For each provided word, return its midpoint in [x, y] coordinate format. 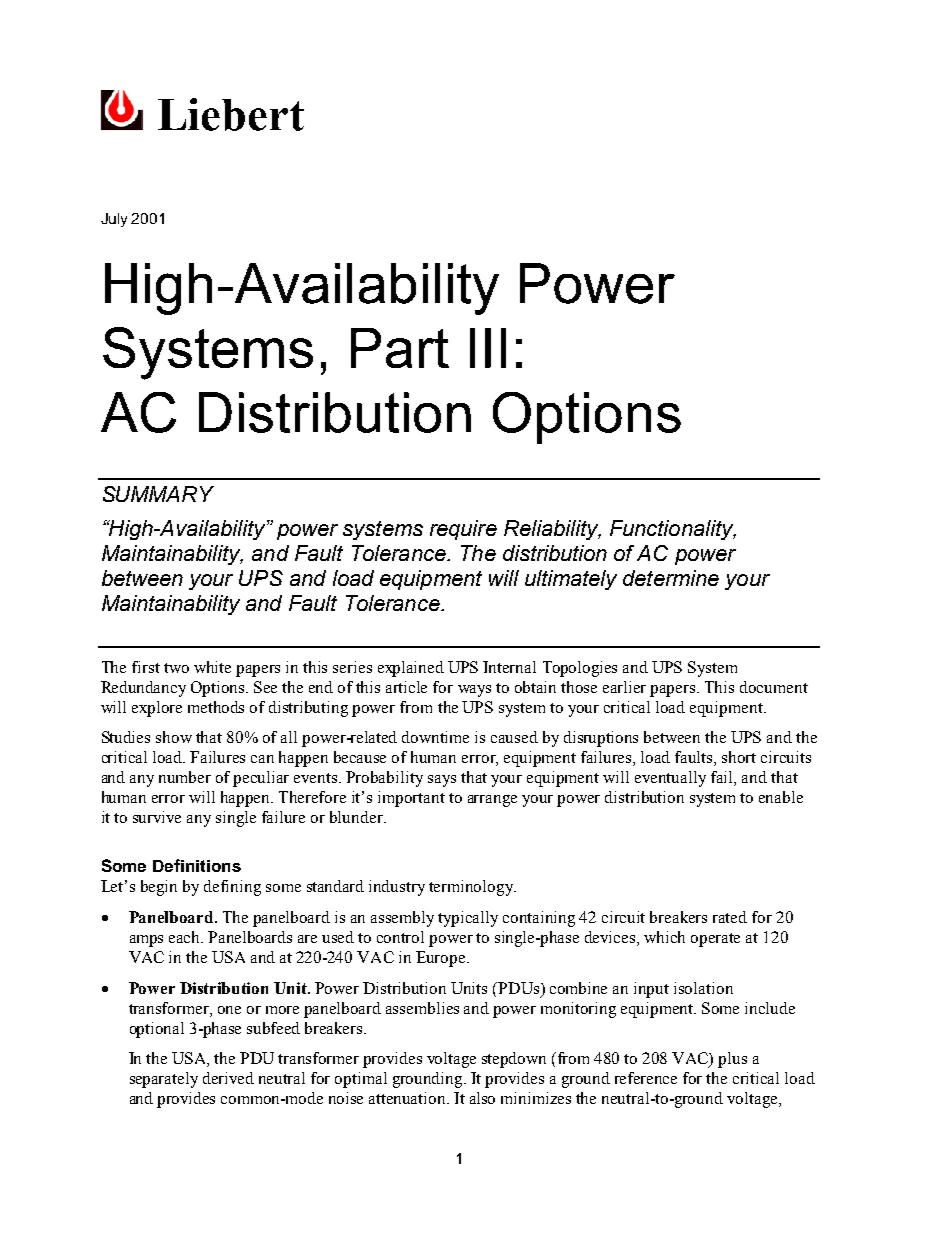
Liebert [231, 114]
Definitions [197, 865]
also [482, 1098]
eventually [670, 779]
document [774, 687]
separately [164, 1080]
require [463, 530]
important [411, 799]
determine [671, 578]
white [212, 667]
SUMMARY [158, 494]
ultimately [571, 580]
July [114, 220]
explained [411, 669]
